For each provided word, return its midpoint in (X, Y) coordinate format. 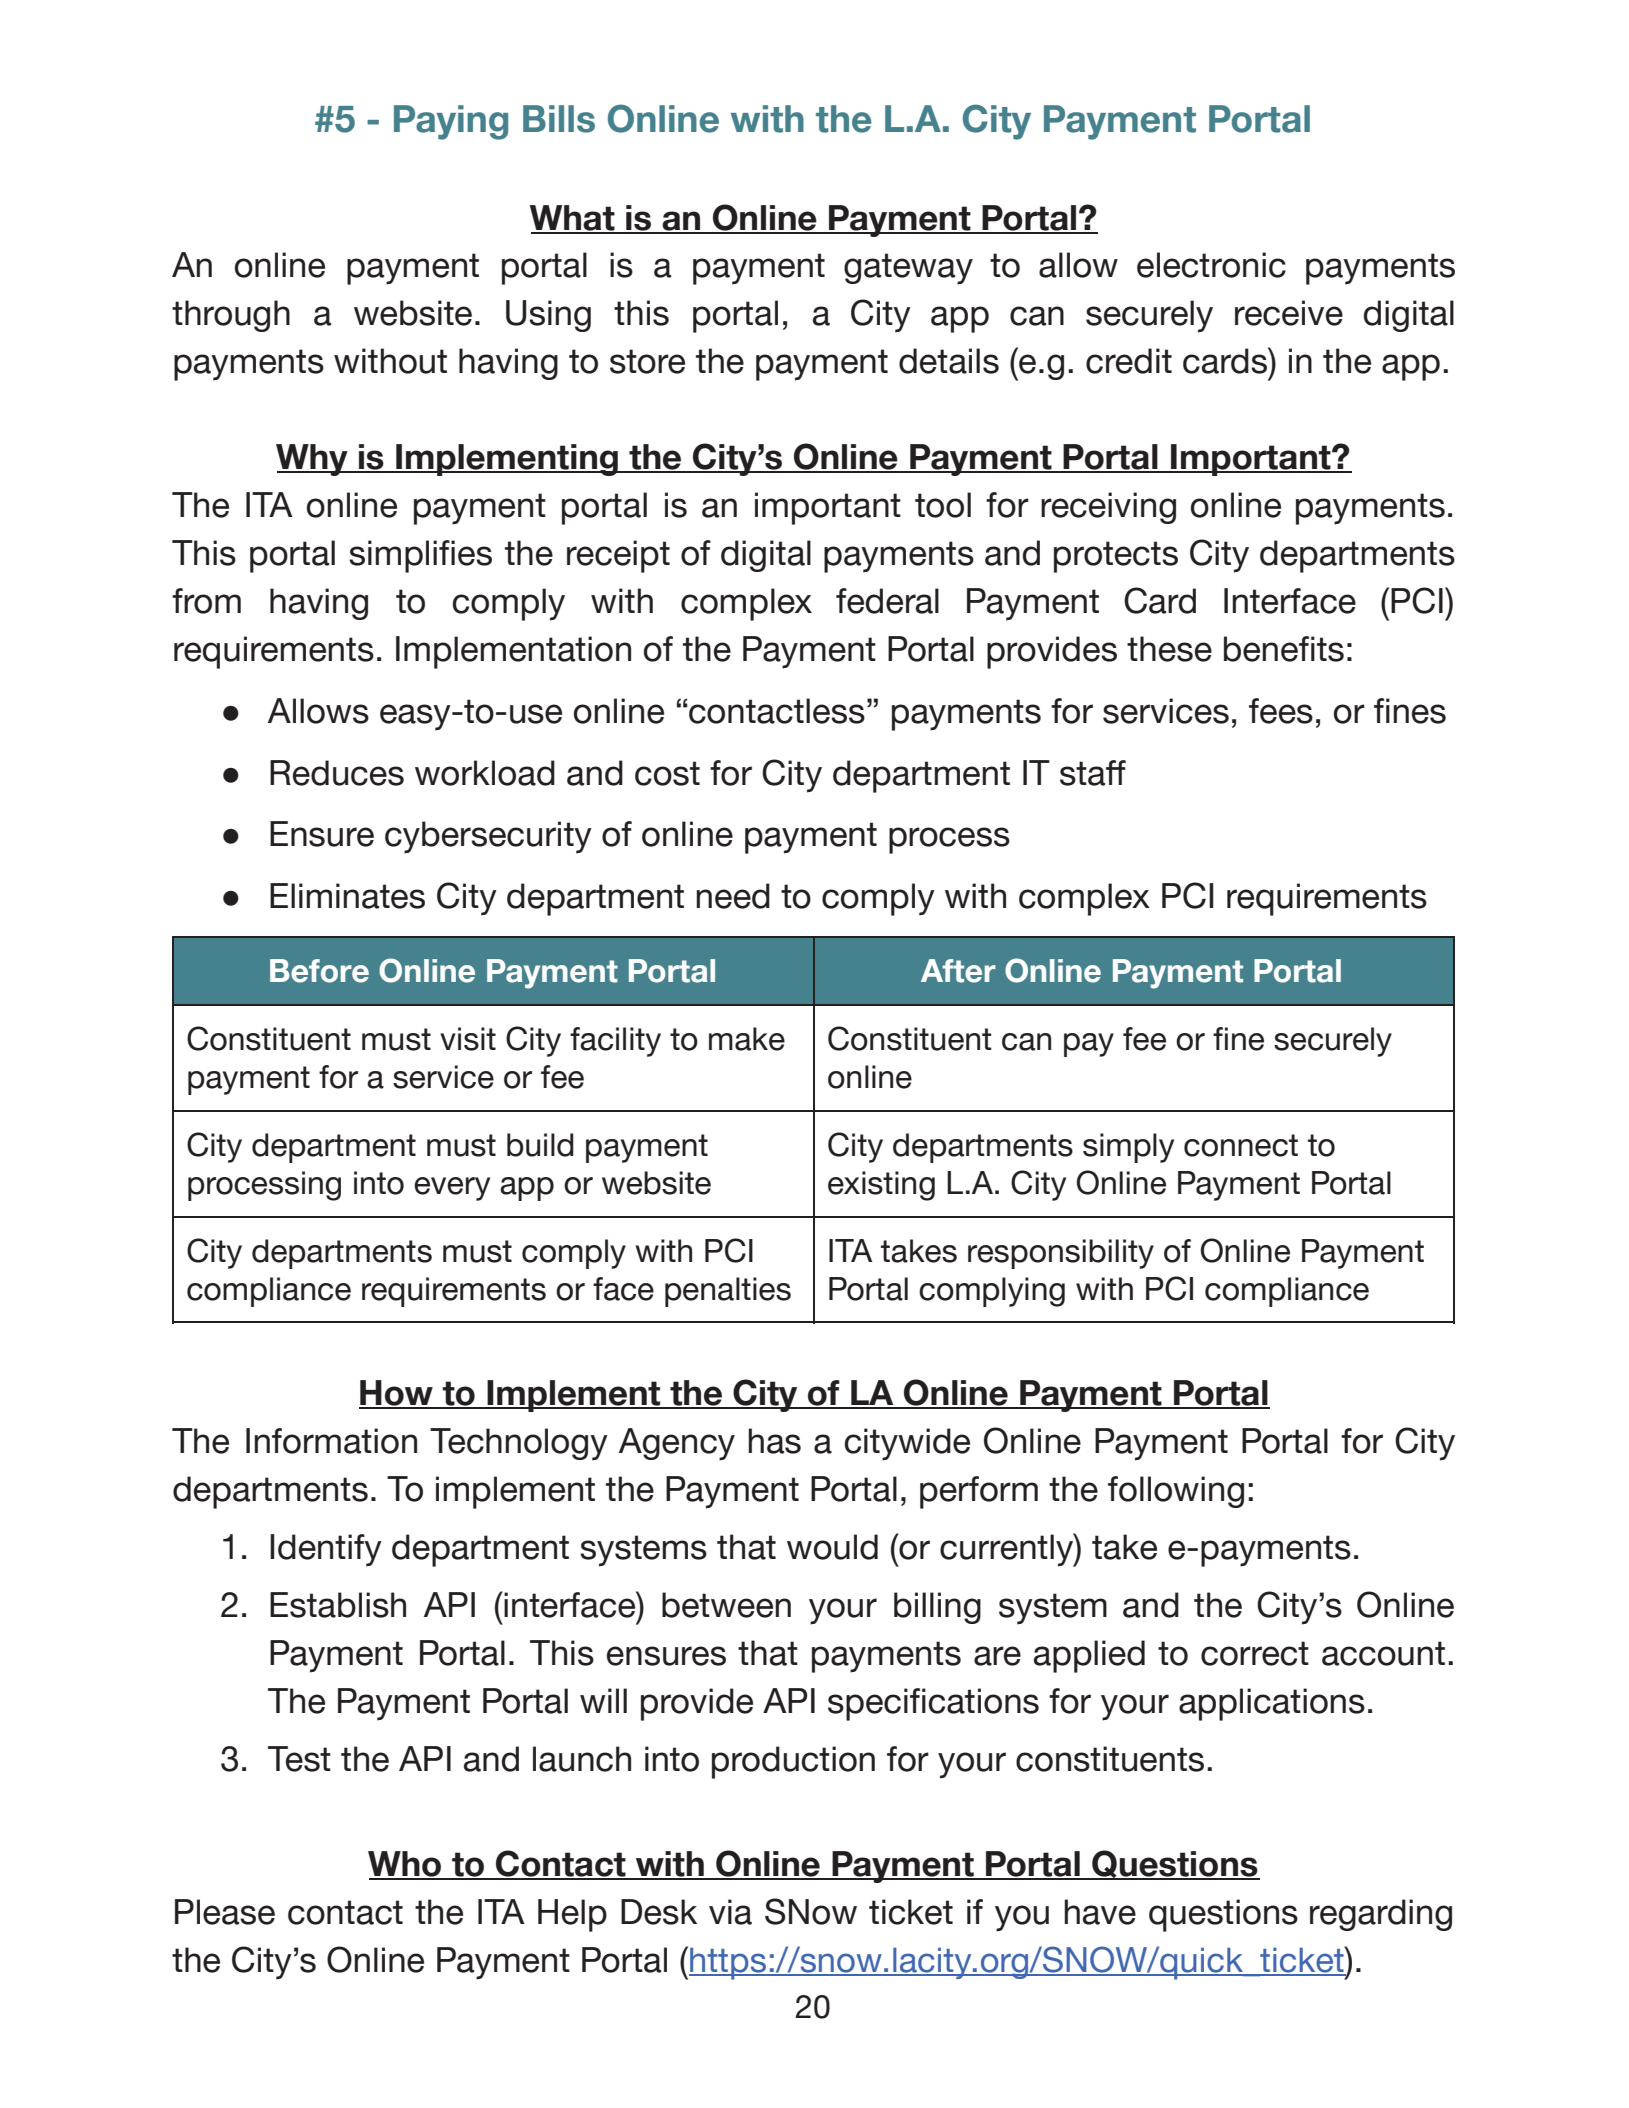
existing (881, 1186)
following (1176, 1492)
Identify (326, 1550)
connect (1241, 1145)
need (733, 896)
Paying (451, 122)
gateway (908, 269)
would (832, 1547)
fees (1281, 711)
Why (313, 460)
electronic (1211, 265)
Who (406, 1865)
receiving (1108, 508)
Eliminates (347, 896)
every (452, 1189)
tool (943, 505)
